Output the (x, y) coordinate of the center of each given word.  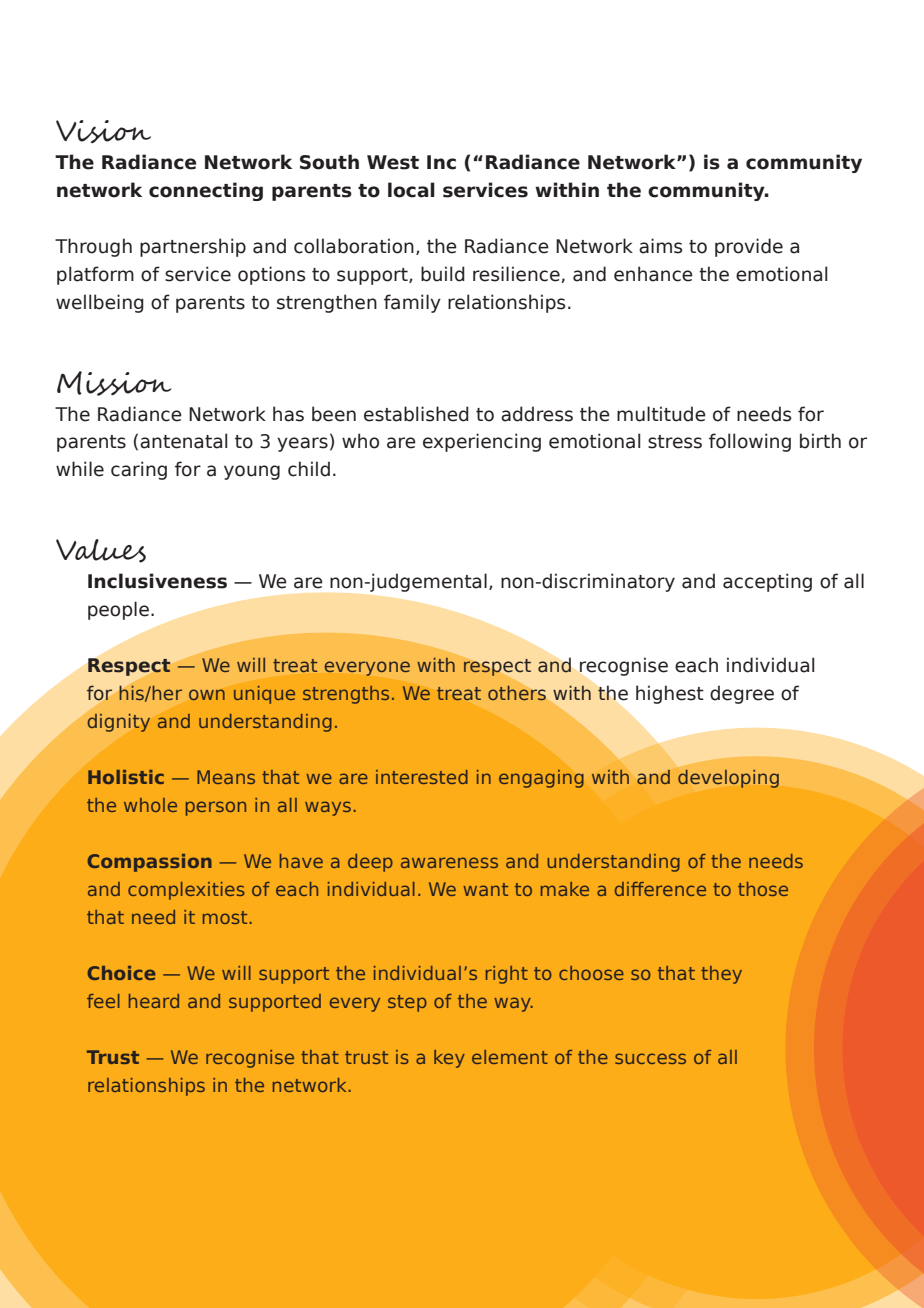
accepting (767, 582)
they (721, 975)
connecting (206, 191)
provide (749, 247)
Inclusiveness (157, 581)
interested (422, 777)
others (517, 693)
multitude (661, 414)
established (416, 414)
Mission (114, 383)
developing (728, 779)
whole (150, 805)
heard (154, 1001)
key (449, 1059)
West (393, 162)
